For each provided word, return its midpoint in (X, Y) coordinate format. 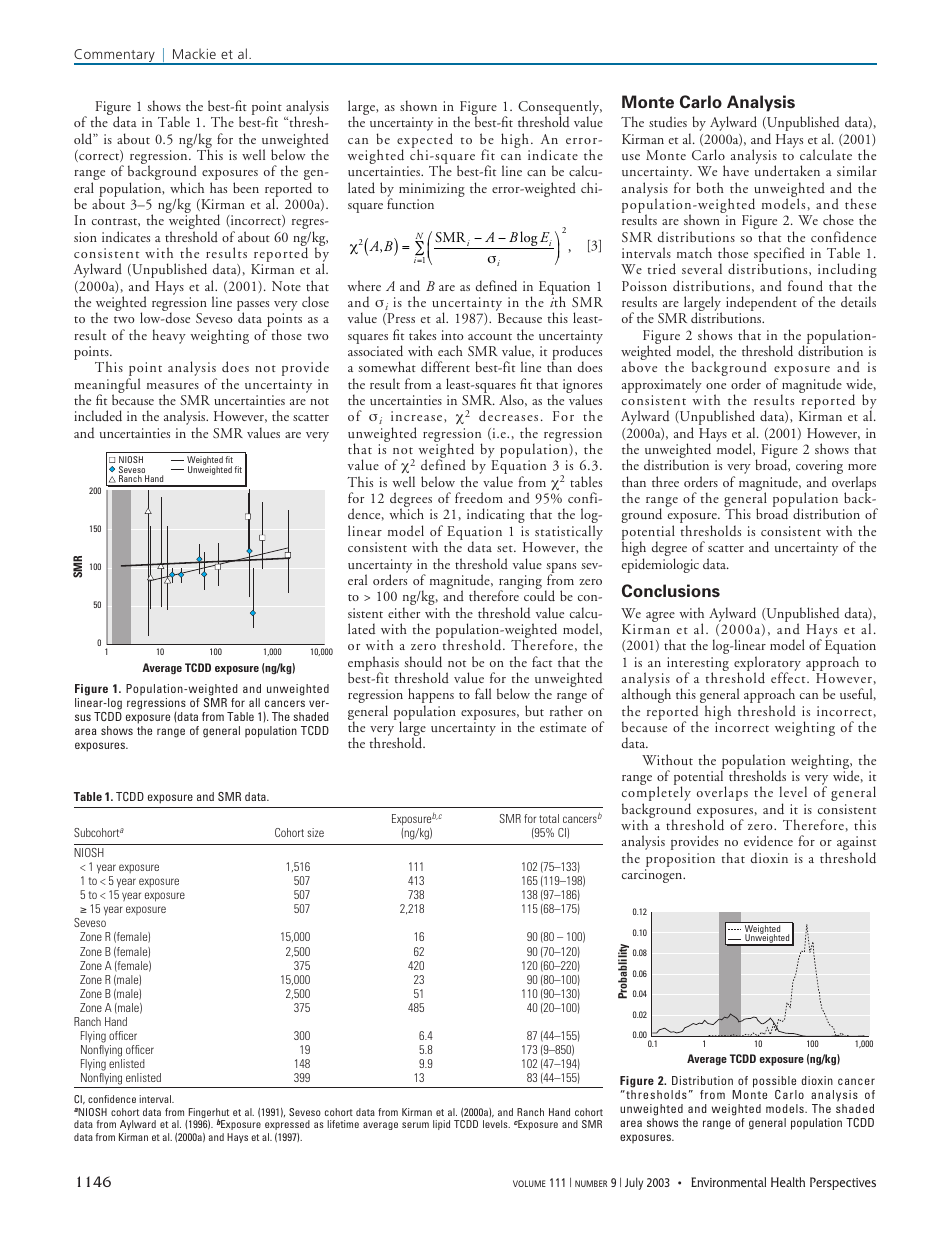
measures (173, 386)
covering (819, 468)
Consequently (560, 109)
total (549, 818)
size (315, 832)
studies (668, 122)
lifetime (343, 1124)
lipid (441, 1125)
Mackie (194, 53)
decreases (508, 415)
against (856, 844)
